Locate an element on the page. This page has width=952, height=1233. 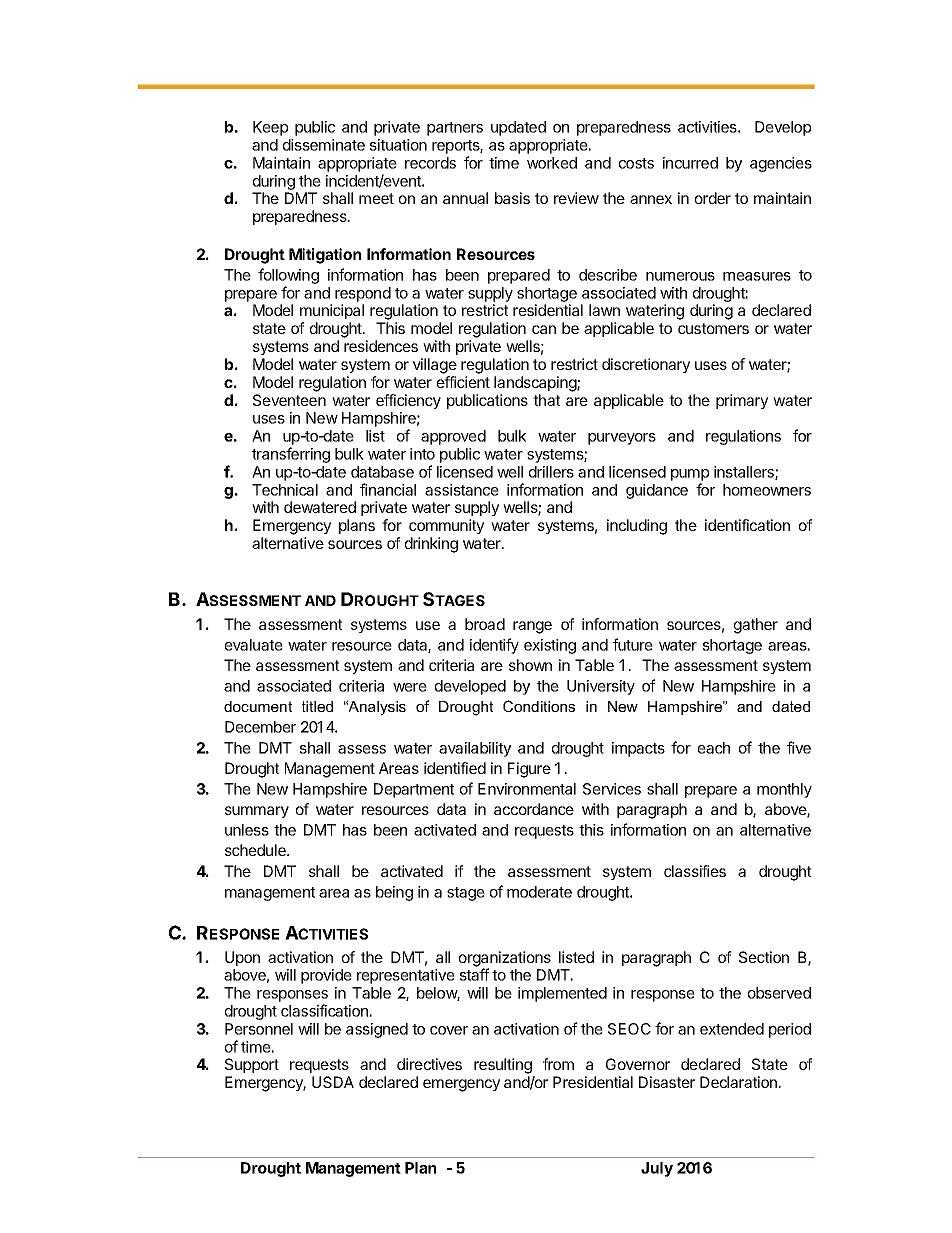
transferring is located at coordinates (291, 455).
